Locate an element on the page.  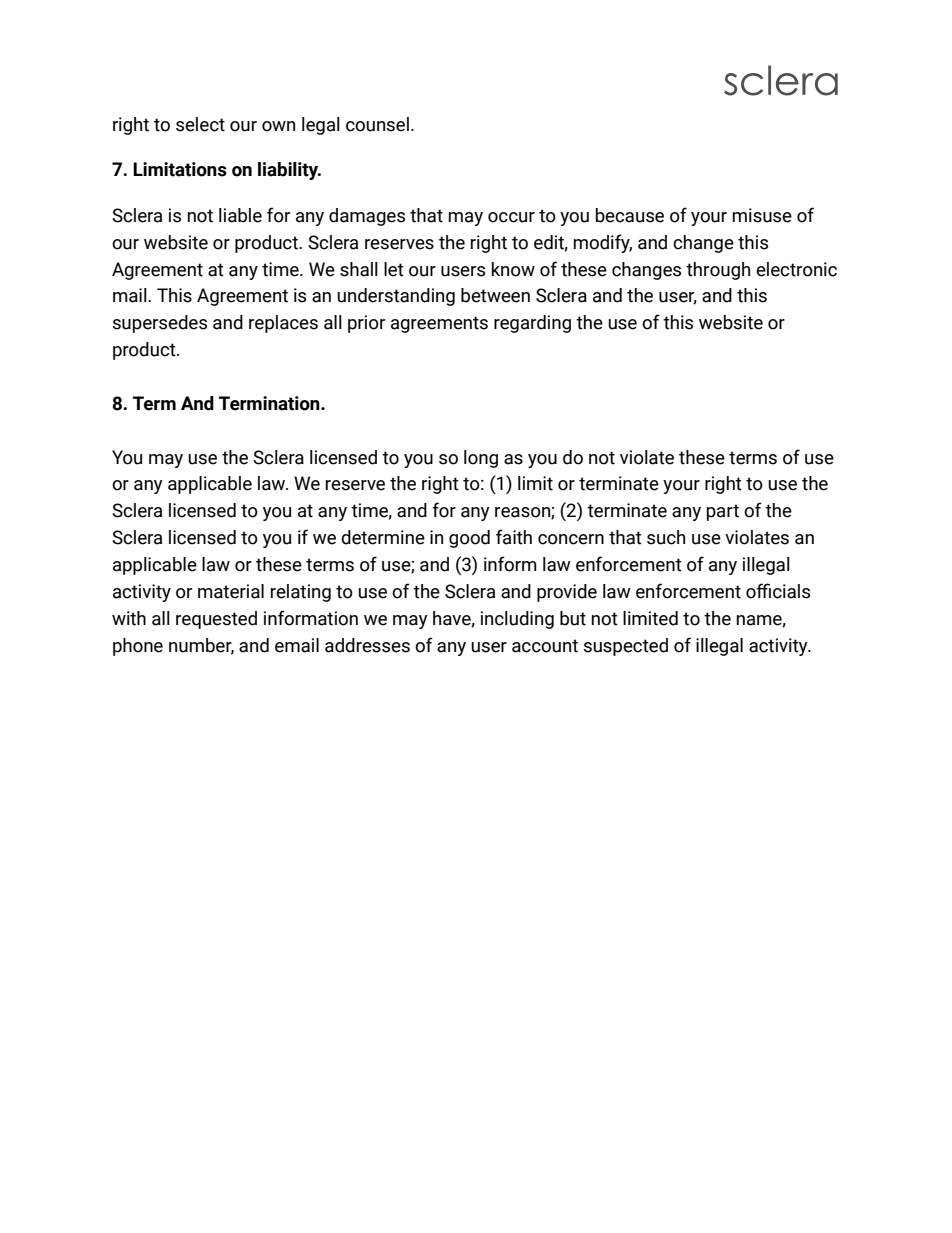
misuse is located at coordinates (762, 215).
